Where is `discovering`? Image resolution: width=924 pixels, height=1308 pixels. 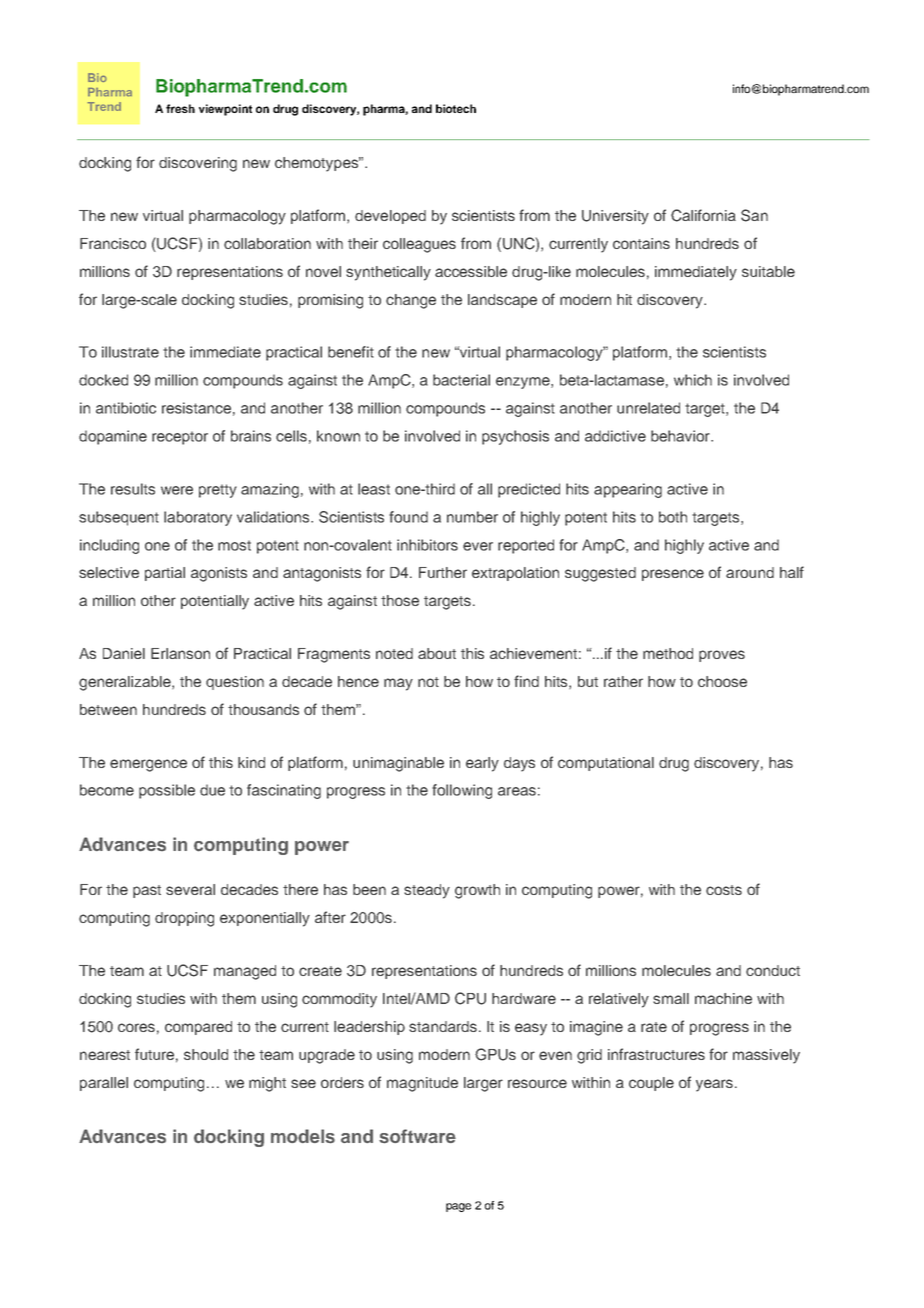 discovering is located at coordinates (198, 164).
